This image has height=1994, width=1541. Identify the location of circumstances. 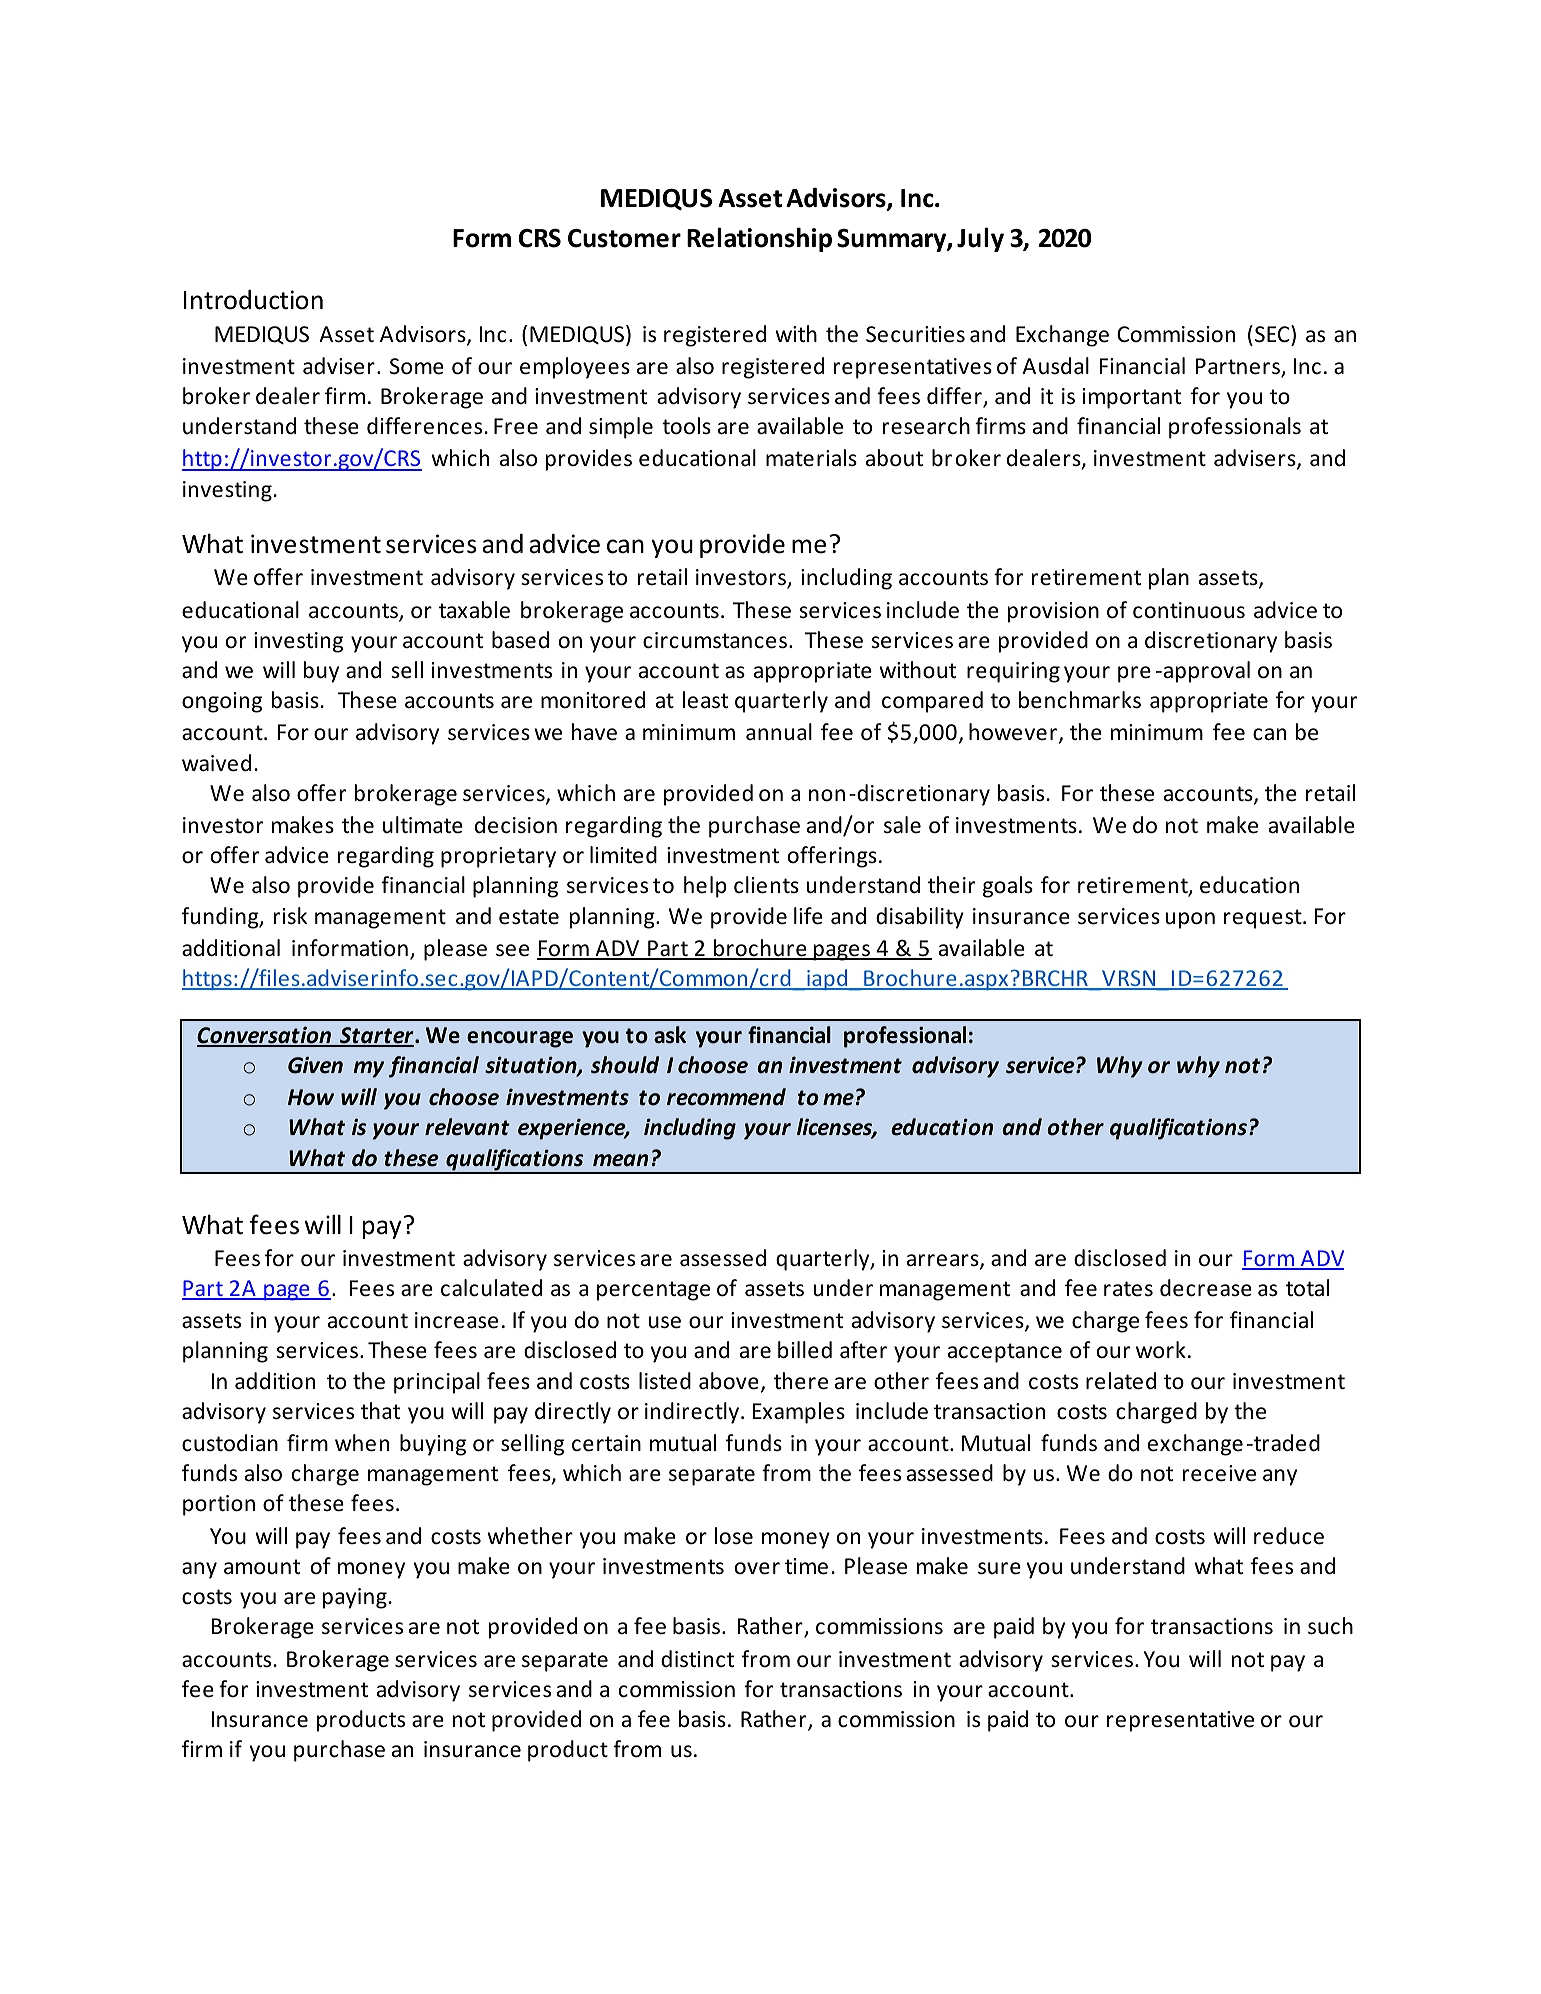
(715, 640).
